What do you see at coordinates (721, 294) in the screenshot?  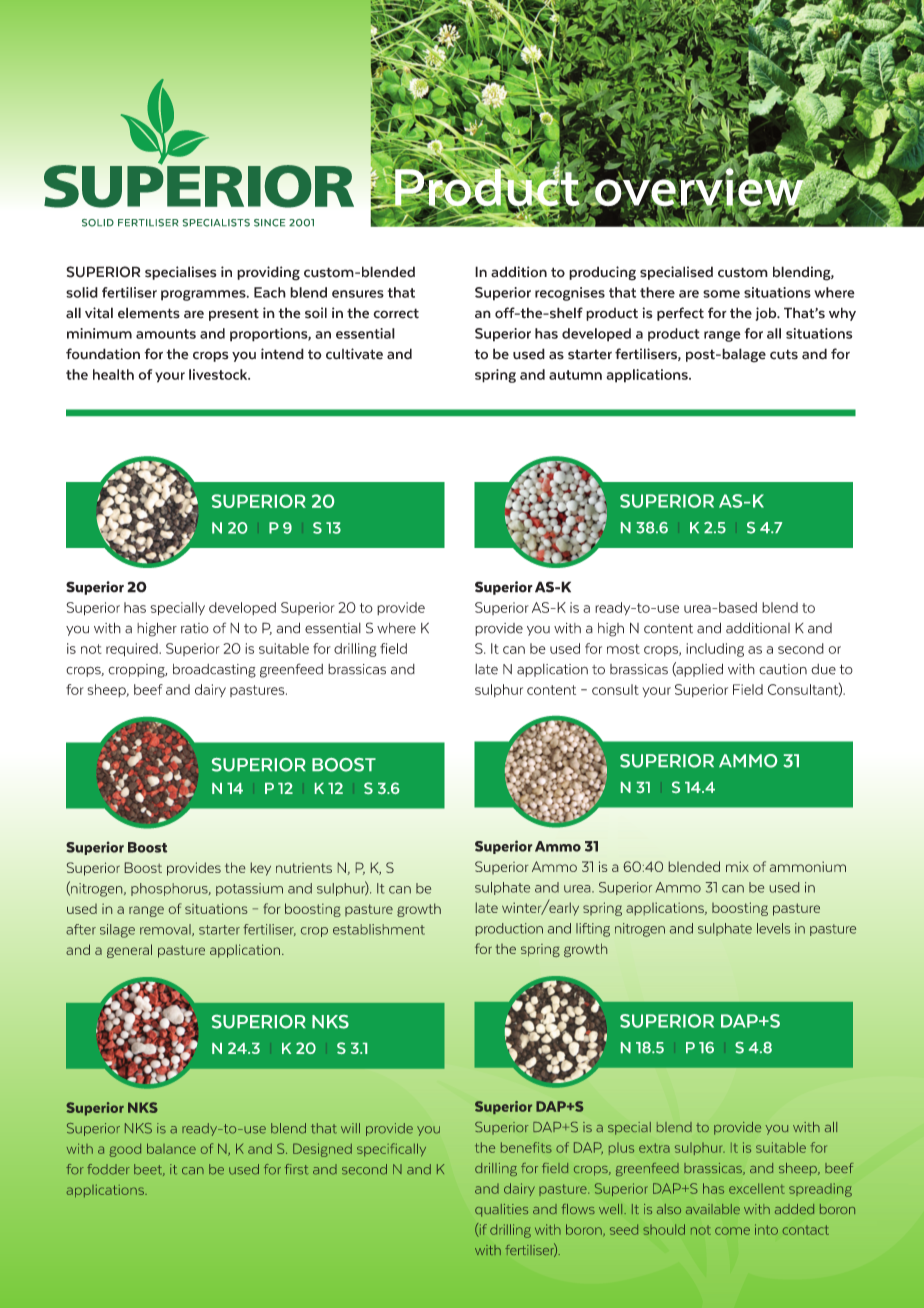 I see `some` at bounding box center [721, 294].
